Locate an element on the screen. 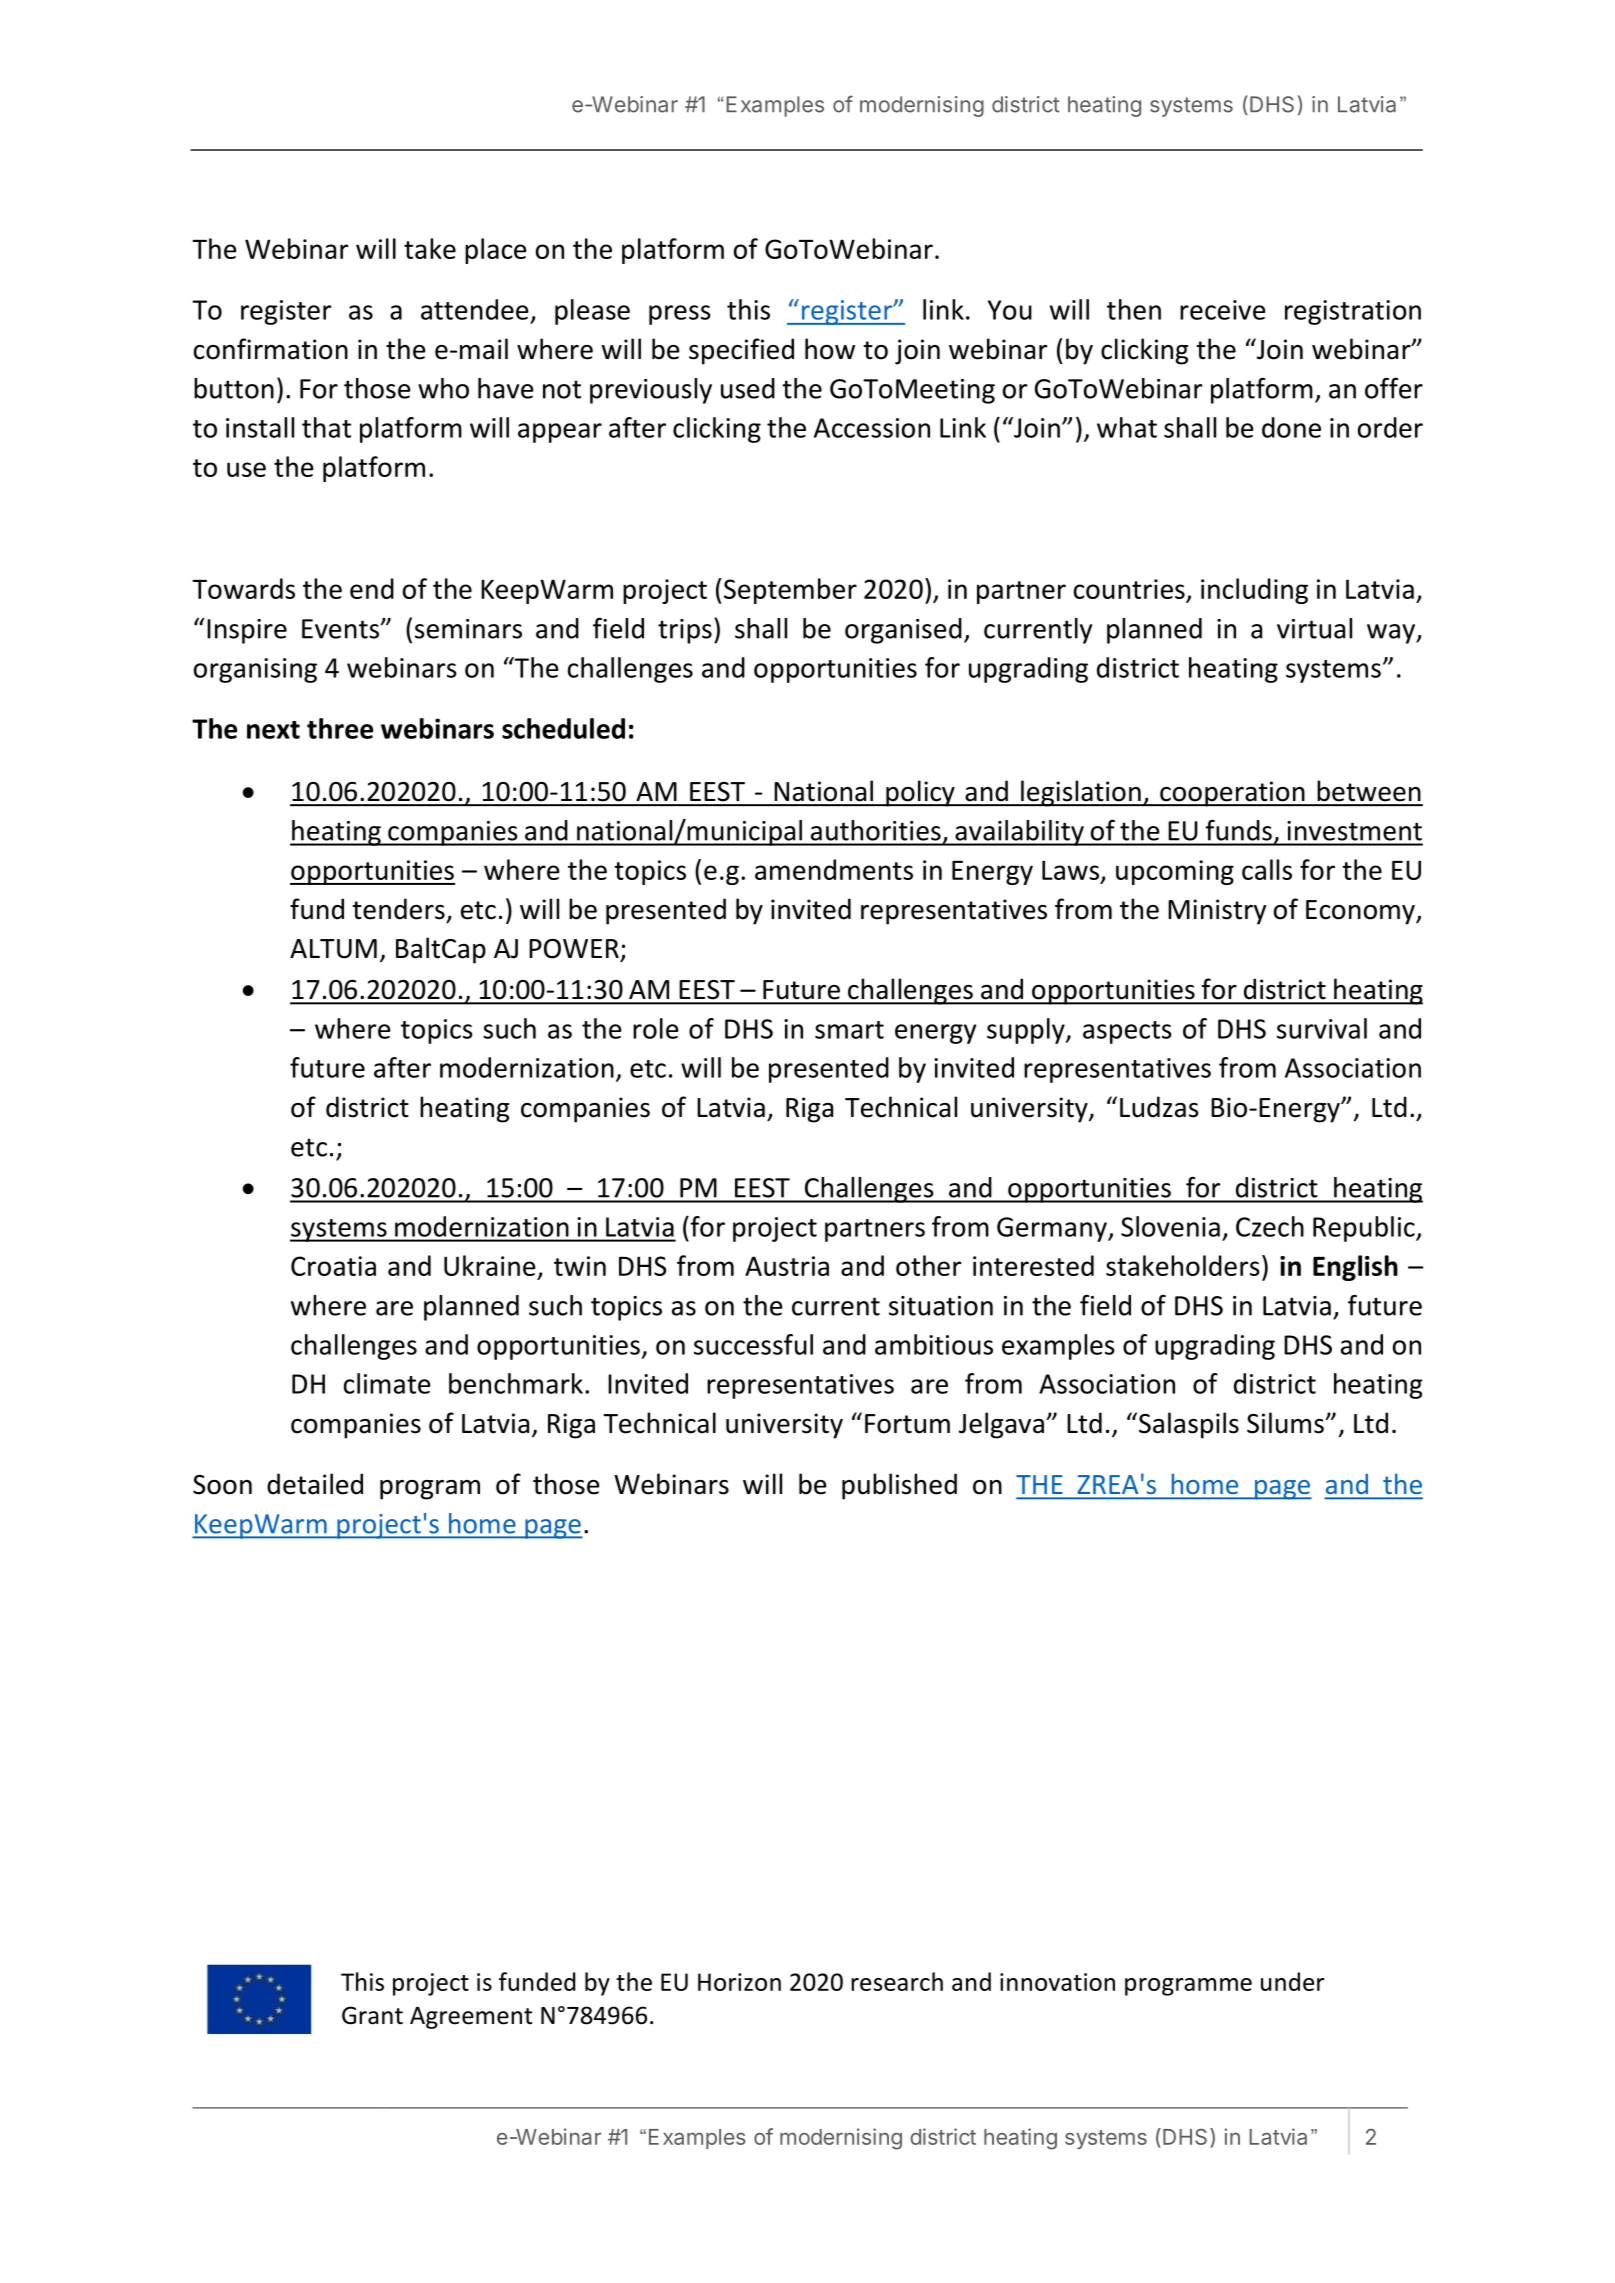 The height and width of the screenshot is (2283, 1615). detailed is located at coordinates (315, 1484).
